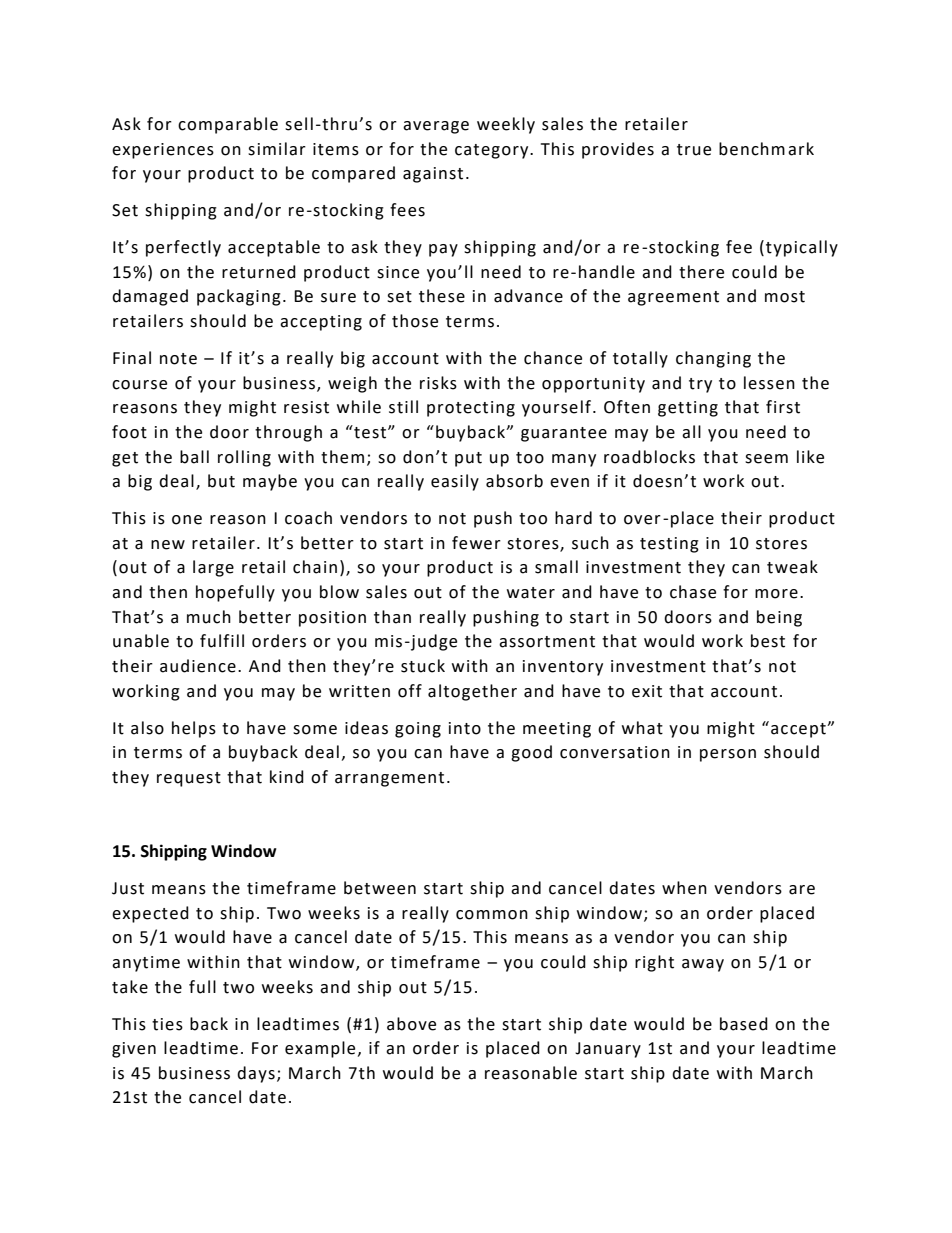 The height and width of the image is (1233, 952). I want to click on based, so click(744, 1024).
